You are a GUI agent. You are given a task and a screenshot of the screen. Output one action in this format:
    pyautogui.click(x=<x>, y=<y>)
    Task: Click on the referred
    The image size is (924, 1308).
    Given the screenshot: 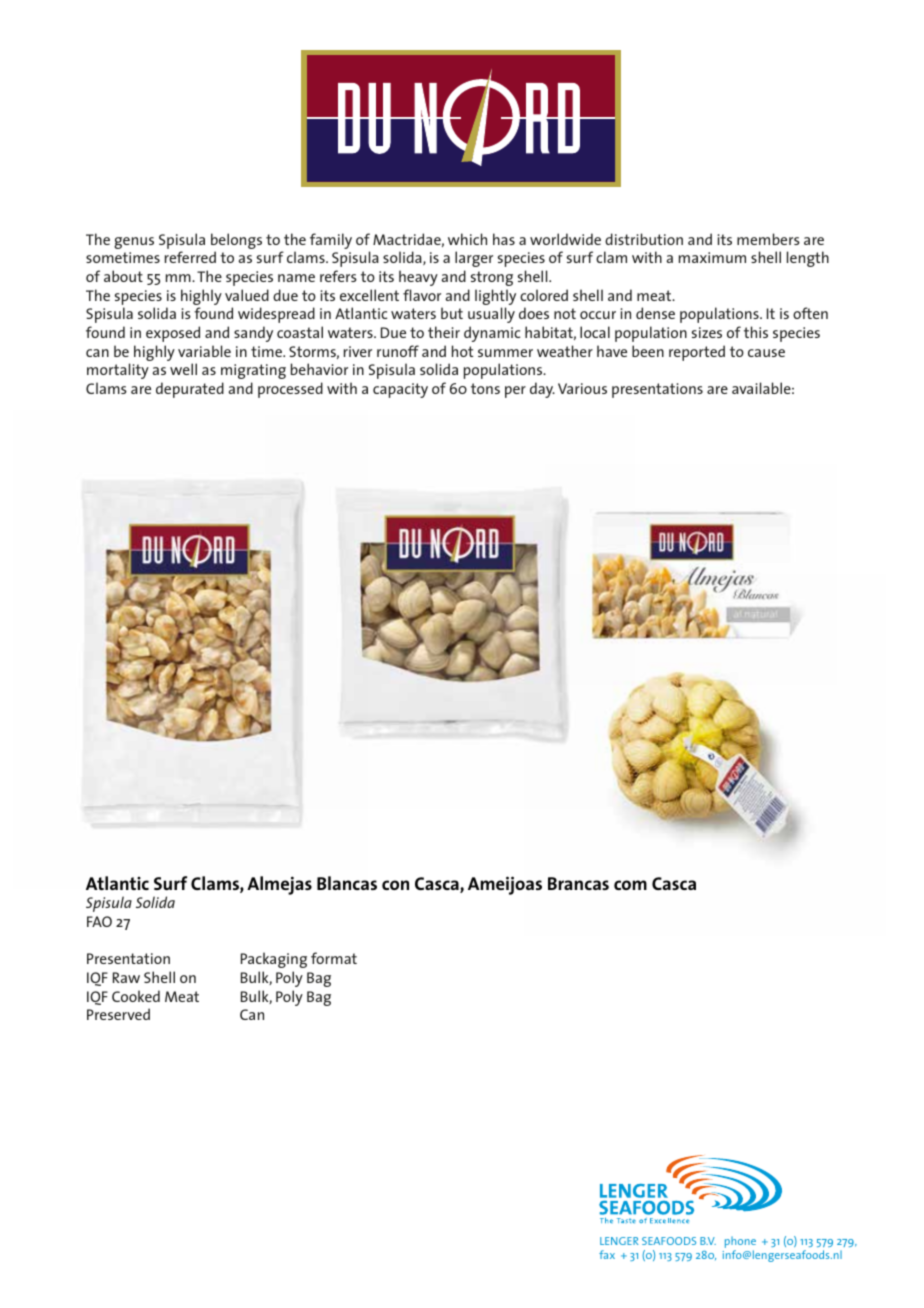 What is the action you would take?
    pyautogui.click(x=190, y=257)
